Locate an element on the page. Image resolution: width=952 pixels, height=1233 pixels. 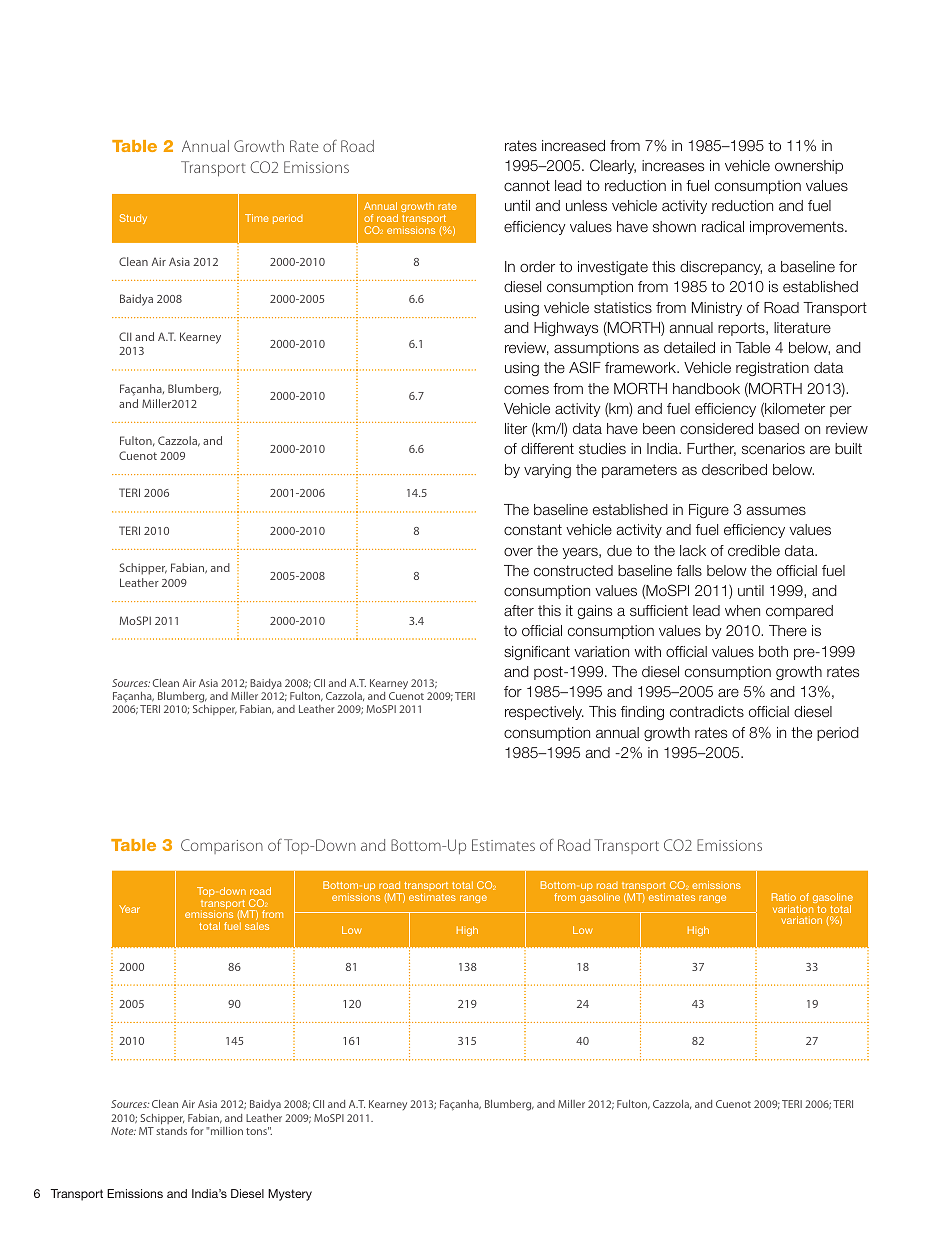
cannot is located at coordinates (527, 185).
